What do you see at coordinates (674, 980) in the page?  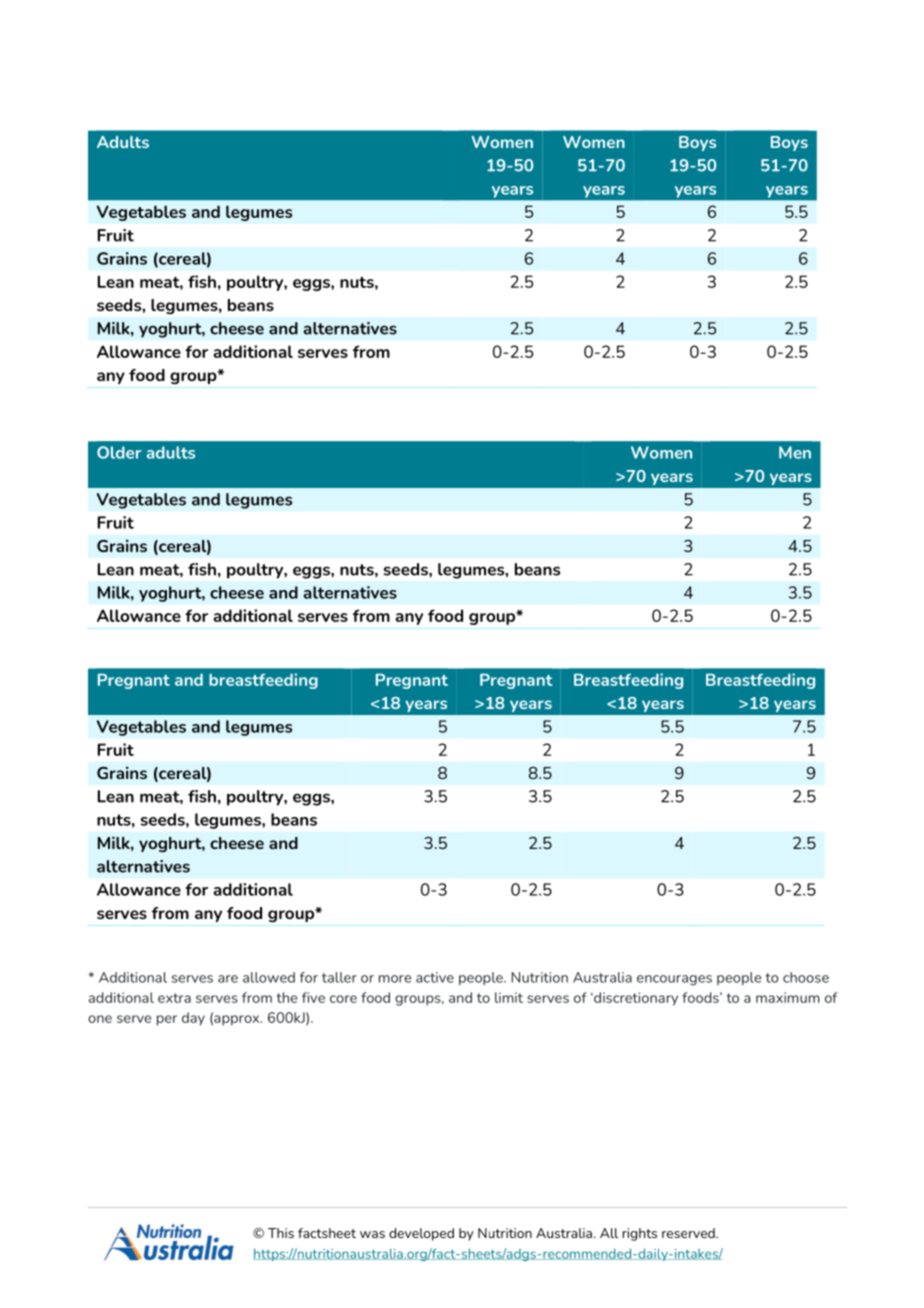 I see `encourages` at bounding box center [674, 980].
